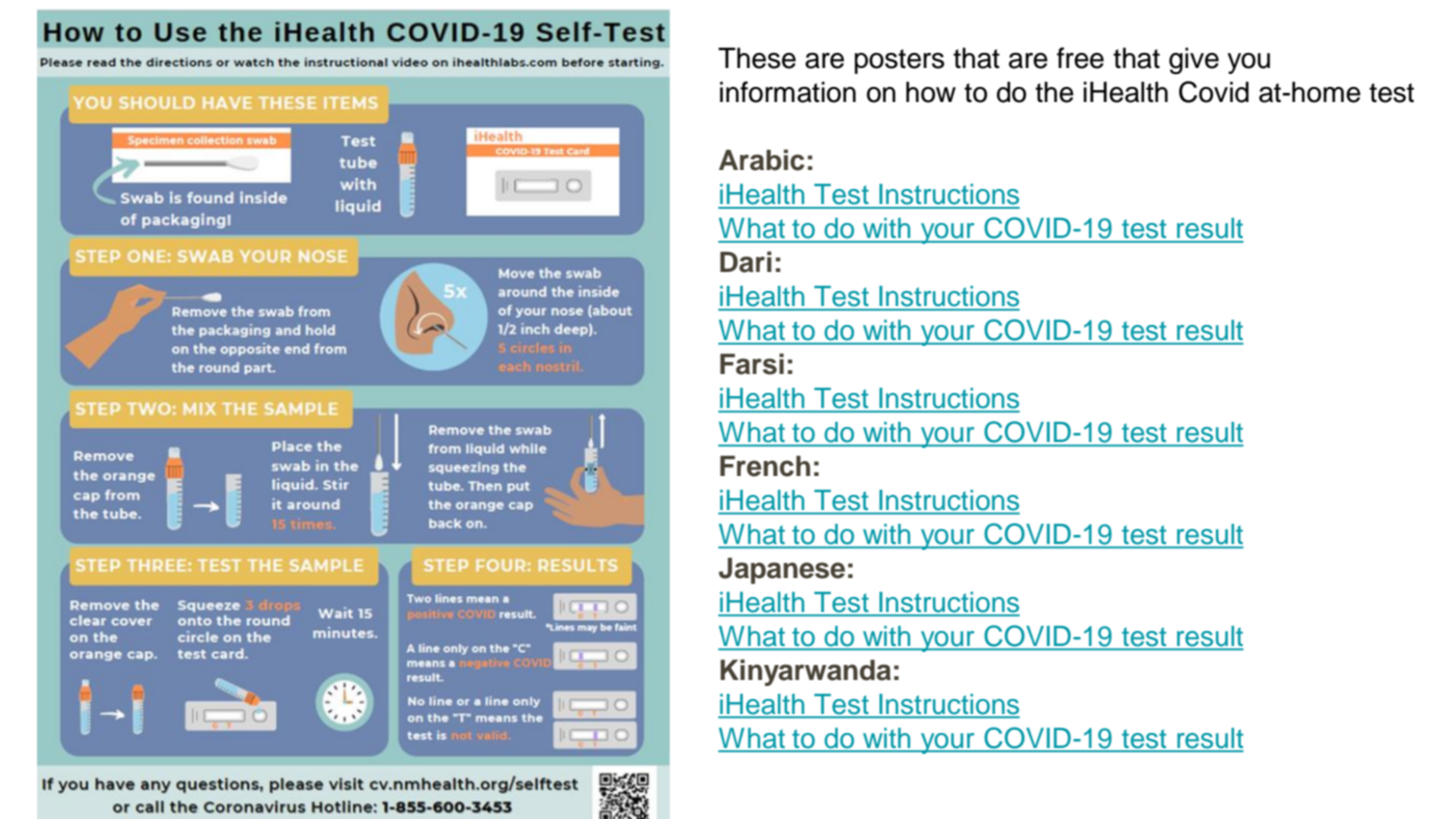 Image resolution: width=1456 pixels, height=819 pixels. What do you see at coordinates (899, 61) in the screenshot?
I see `posters` at bounding box center [899, 61].
